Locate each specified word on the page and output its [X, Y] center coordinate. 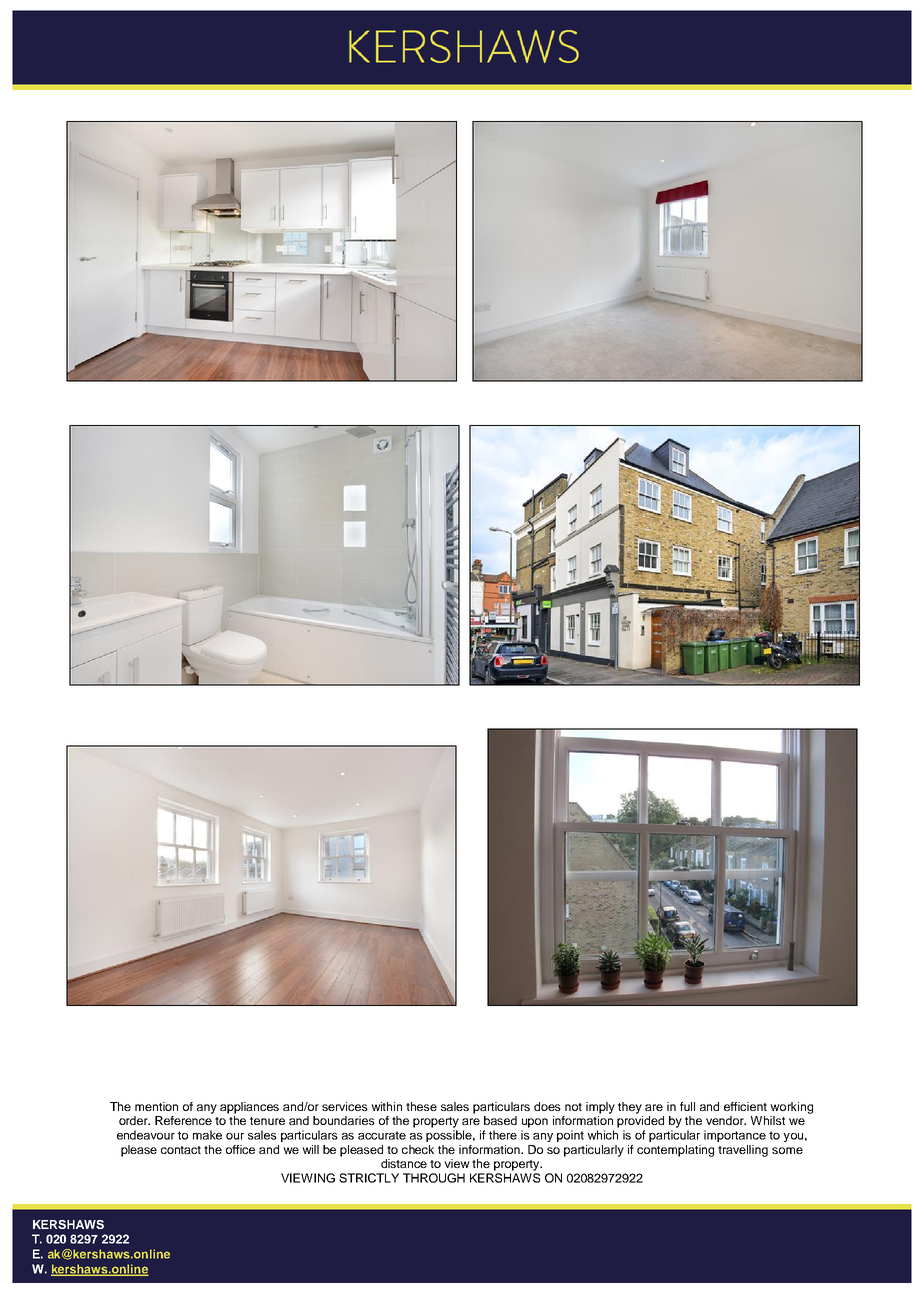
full [687, 1106]
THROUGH [434, 1178]
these [421, 1106]
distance [404, 1163]
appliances [249, 1108]
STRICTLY [369, 1178]
